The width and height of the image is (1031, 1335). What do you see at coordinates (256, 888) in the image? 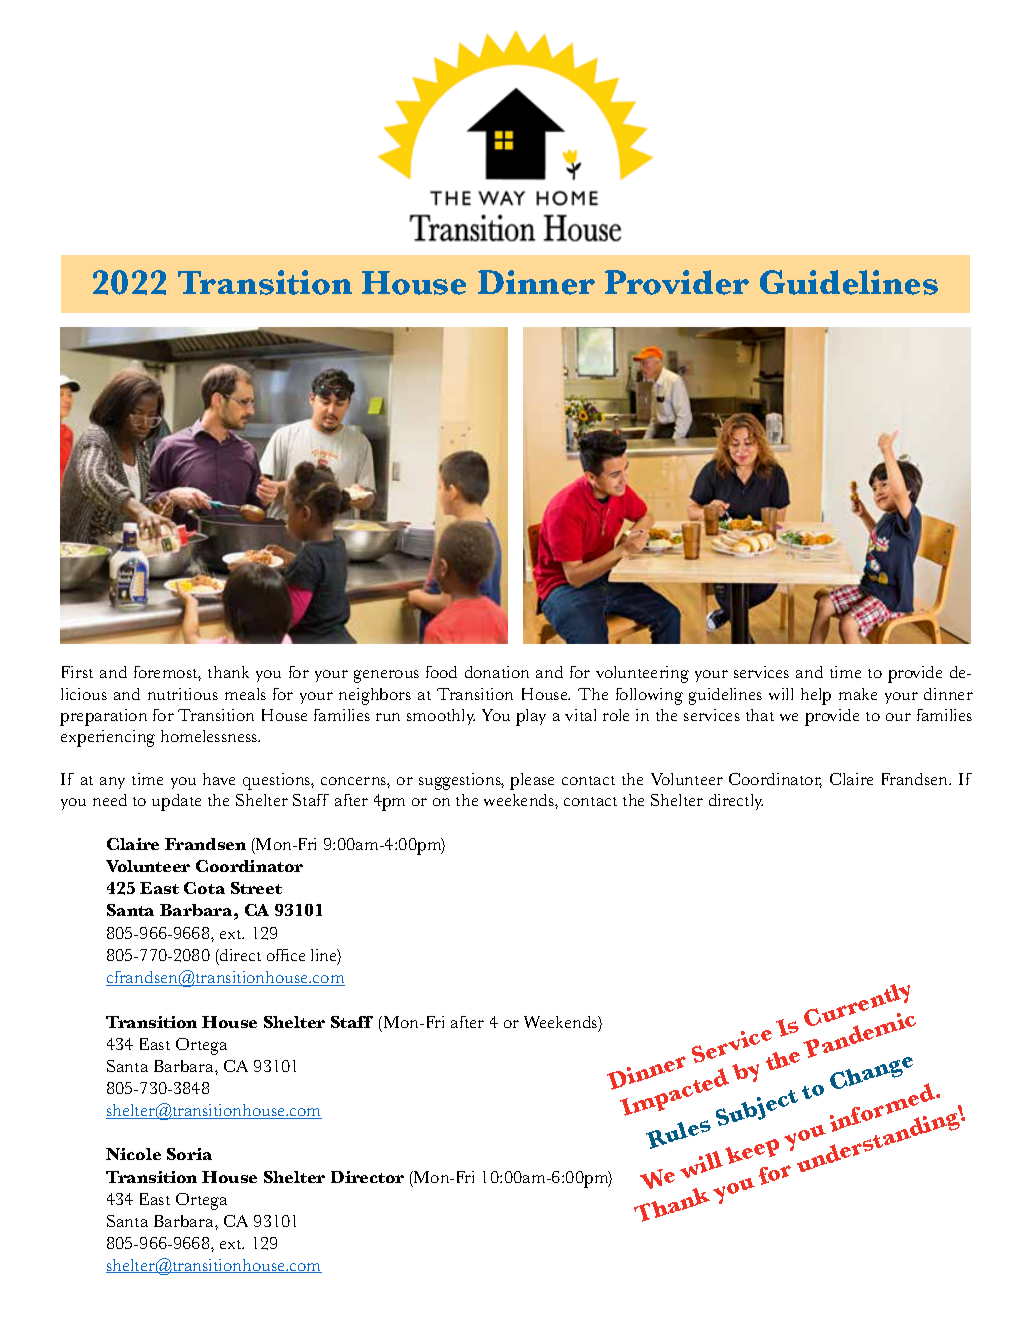
I see `Street` at bounding box center [256, 888].
